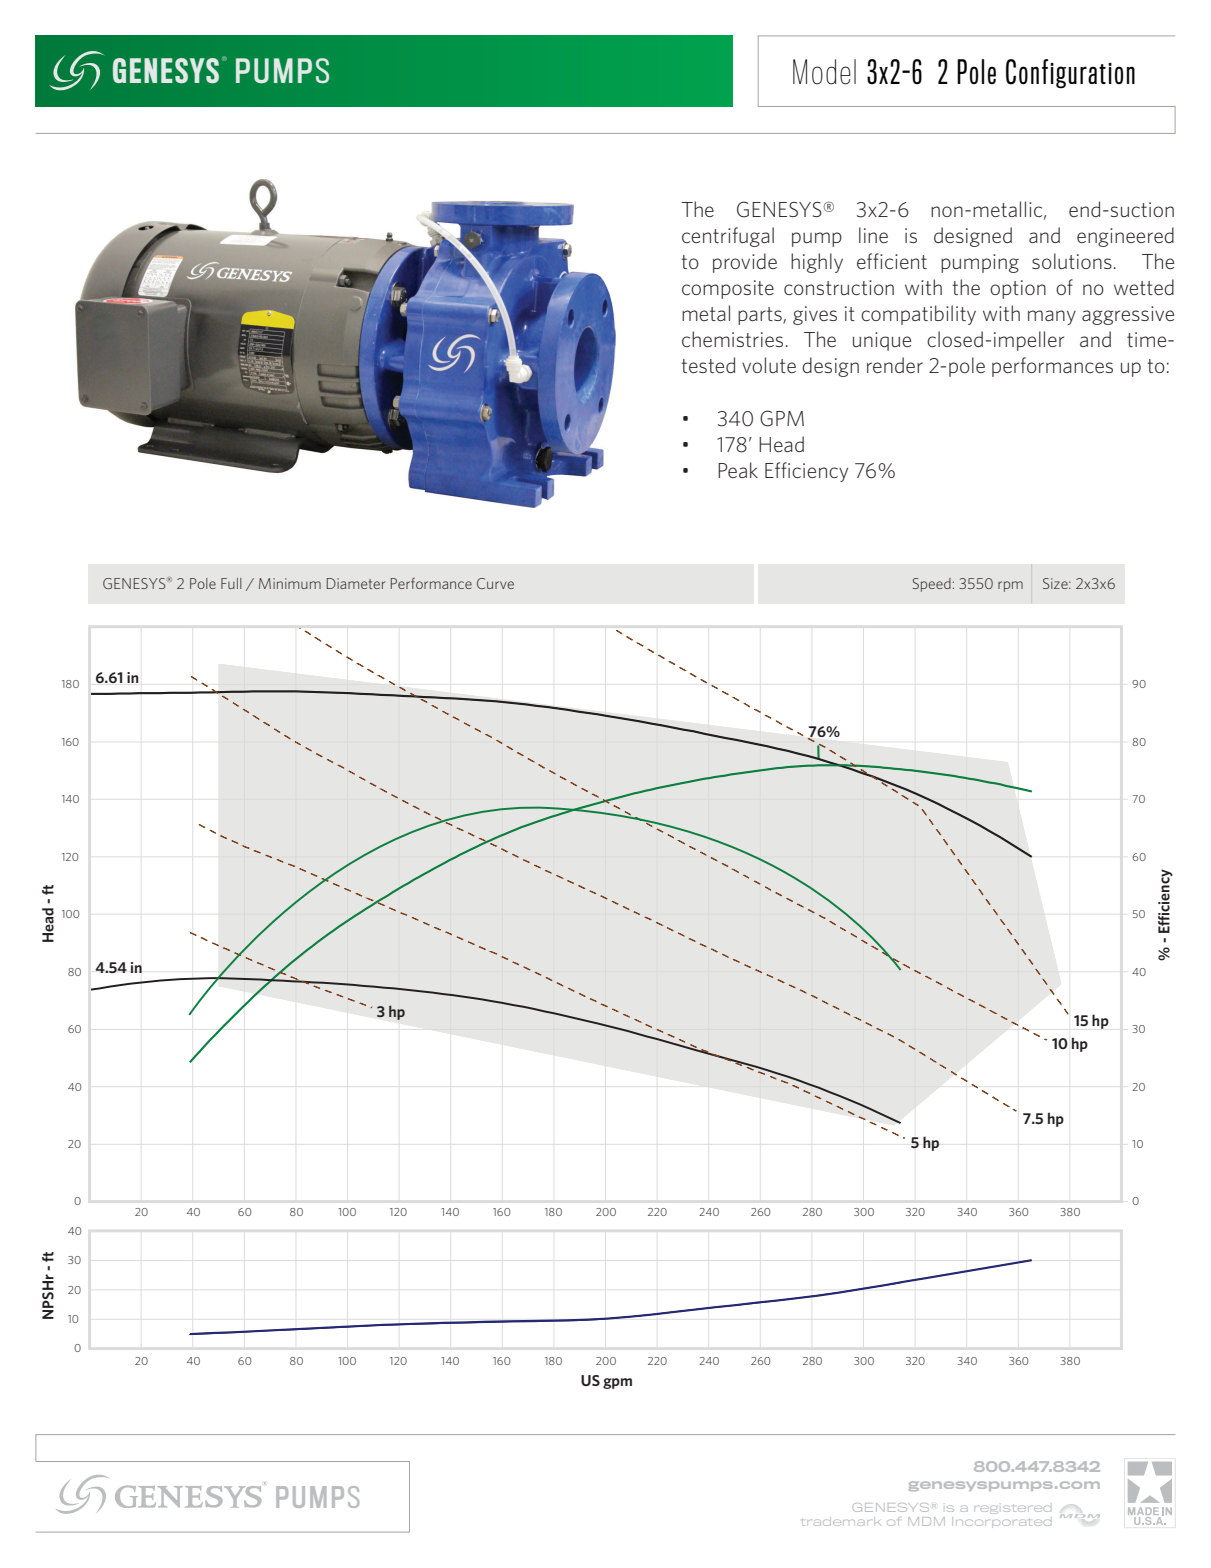 This screenshot has width=1211, height=1568. What do you see at coordinates (1010, 586) in the screenshot?
I see `rpm` at bounding box center [1010, 586].
